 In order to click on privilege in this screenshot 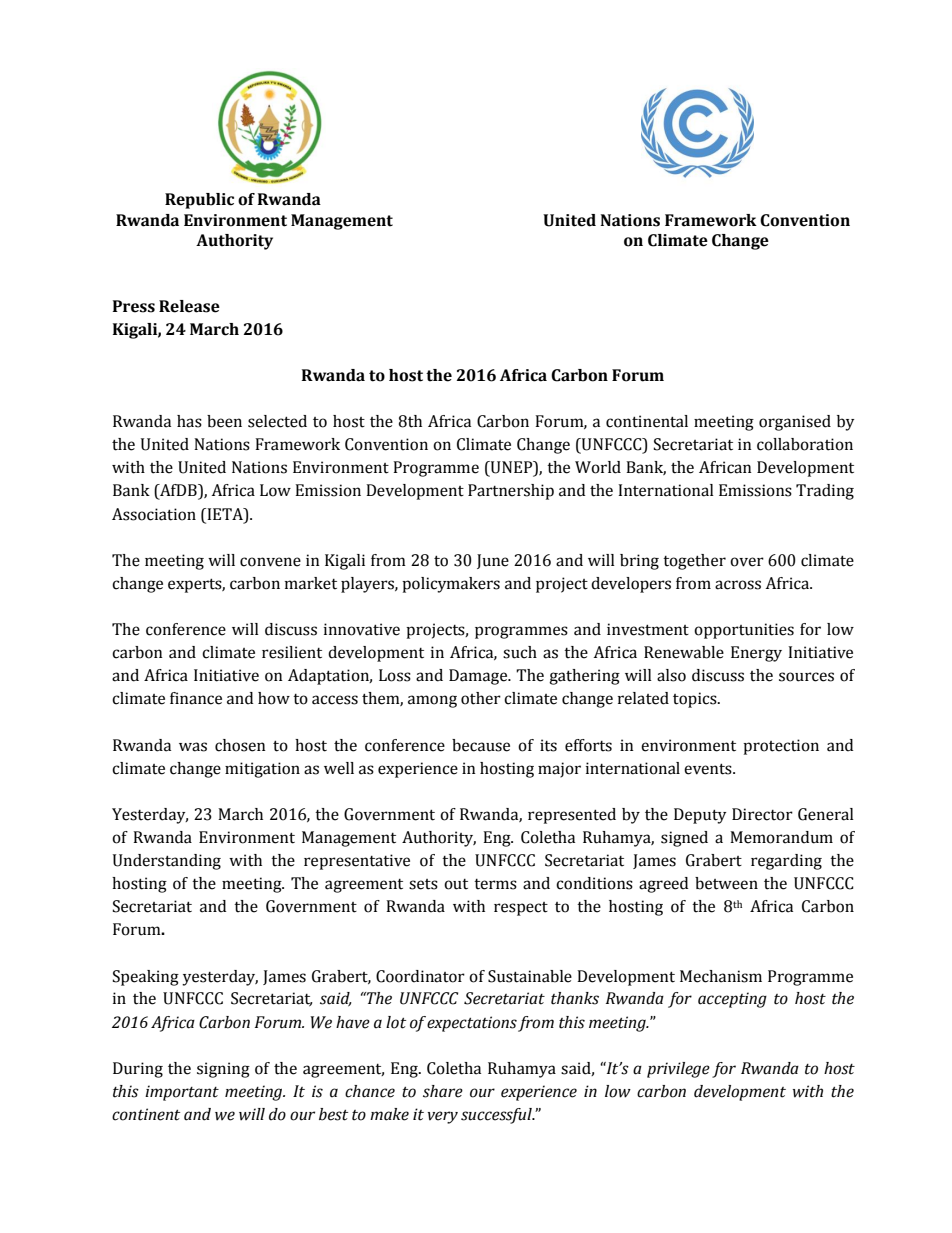, I will do `click(678, 1070)`.
